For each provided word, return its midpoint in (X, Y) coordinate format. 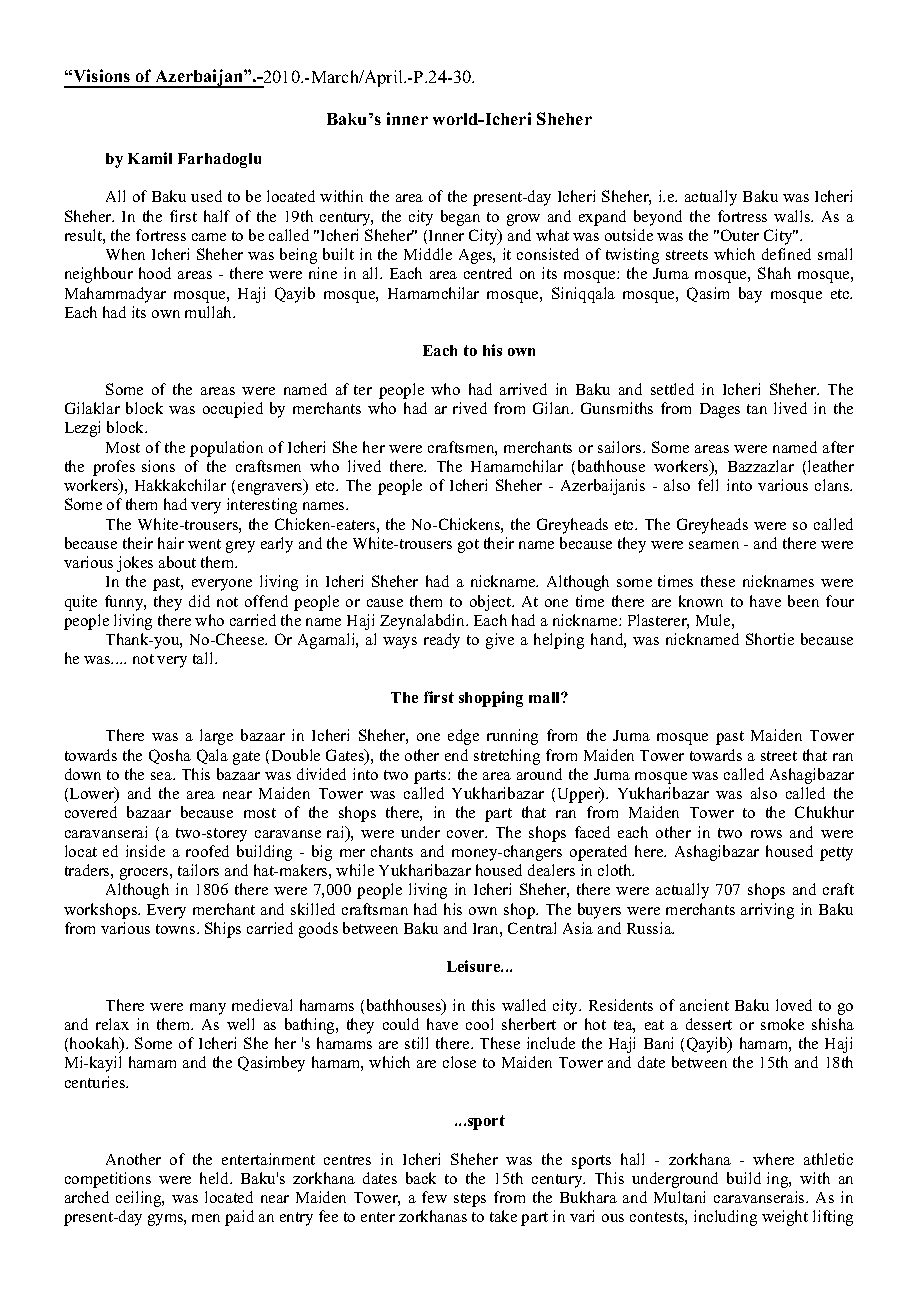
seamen (714, 545)
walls (793, 216)
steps (470, 1200)
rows (766, 834)
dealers (551, 870)
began (460, 218)
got (468, 546)
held (216, 1178)
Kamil (150, 158)
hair (171, 543)
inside (145, 851)
